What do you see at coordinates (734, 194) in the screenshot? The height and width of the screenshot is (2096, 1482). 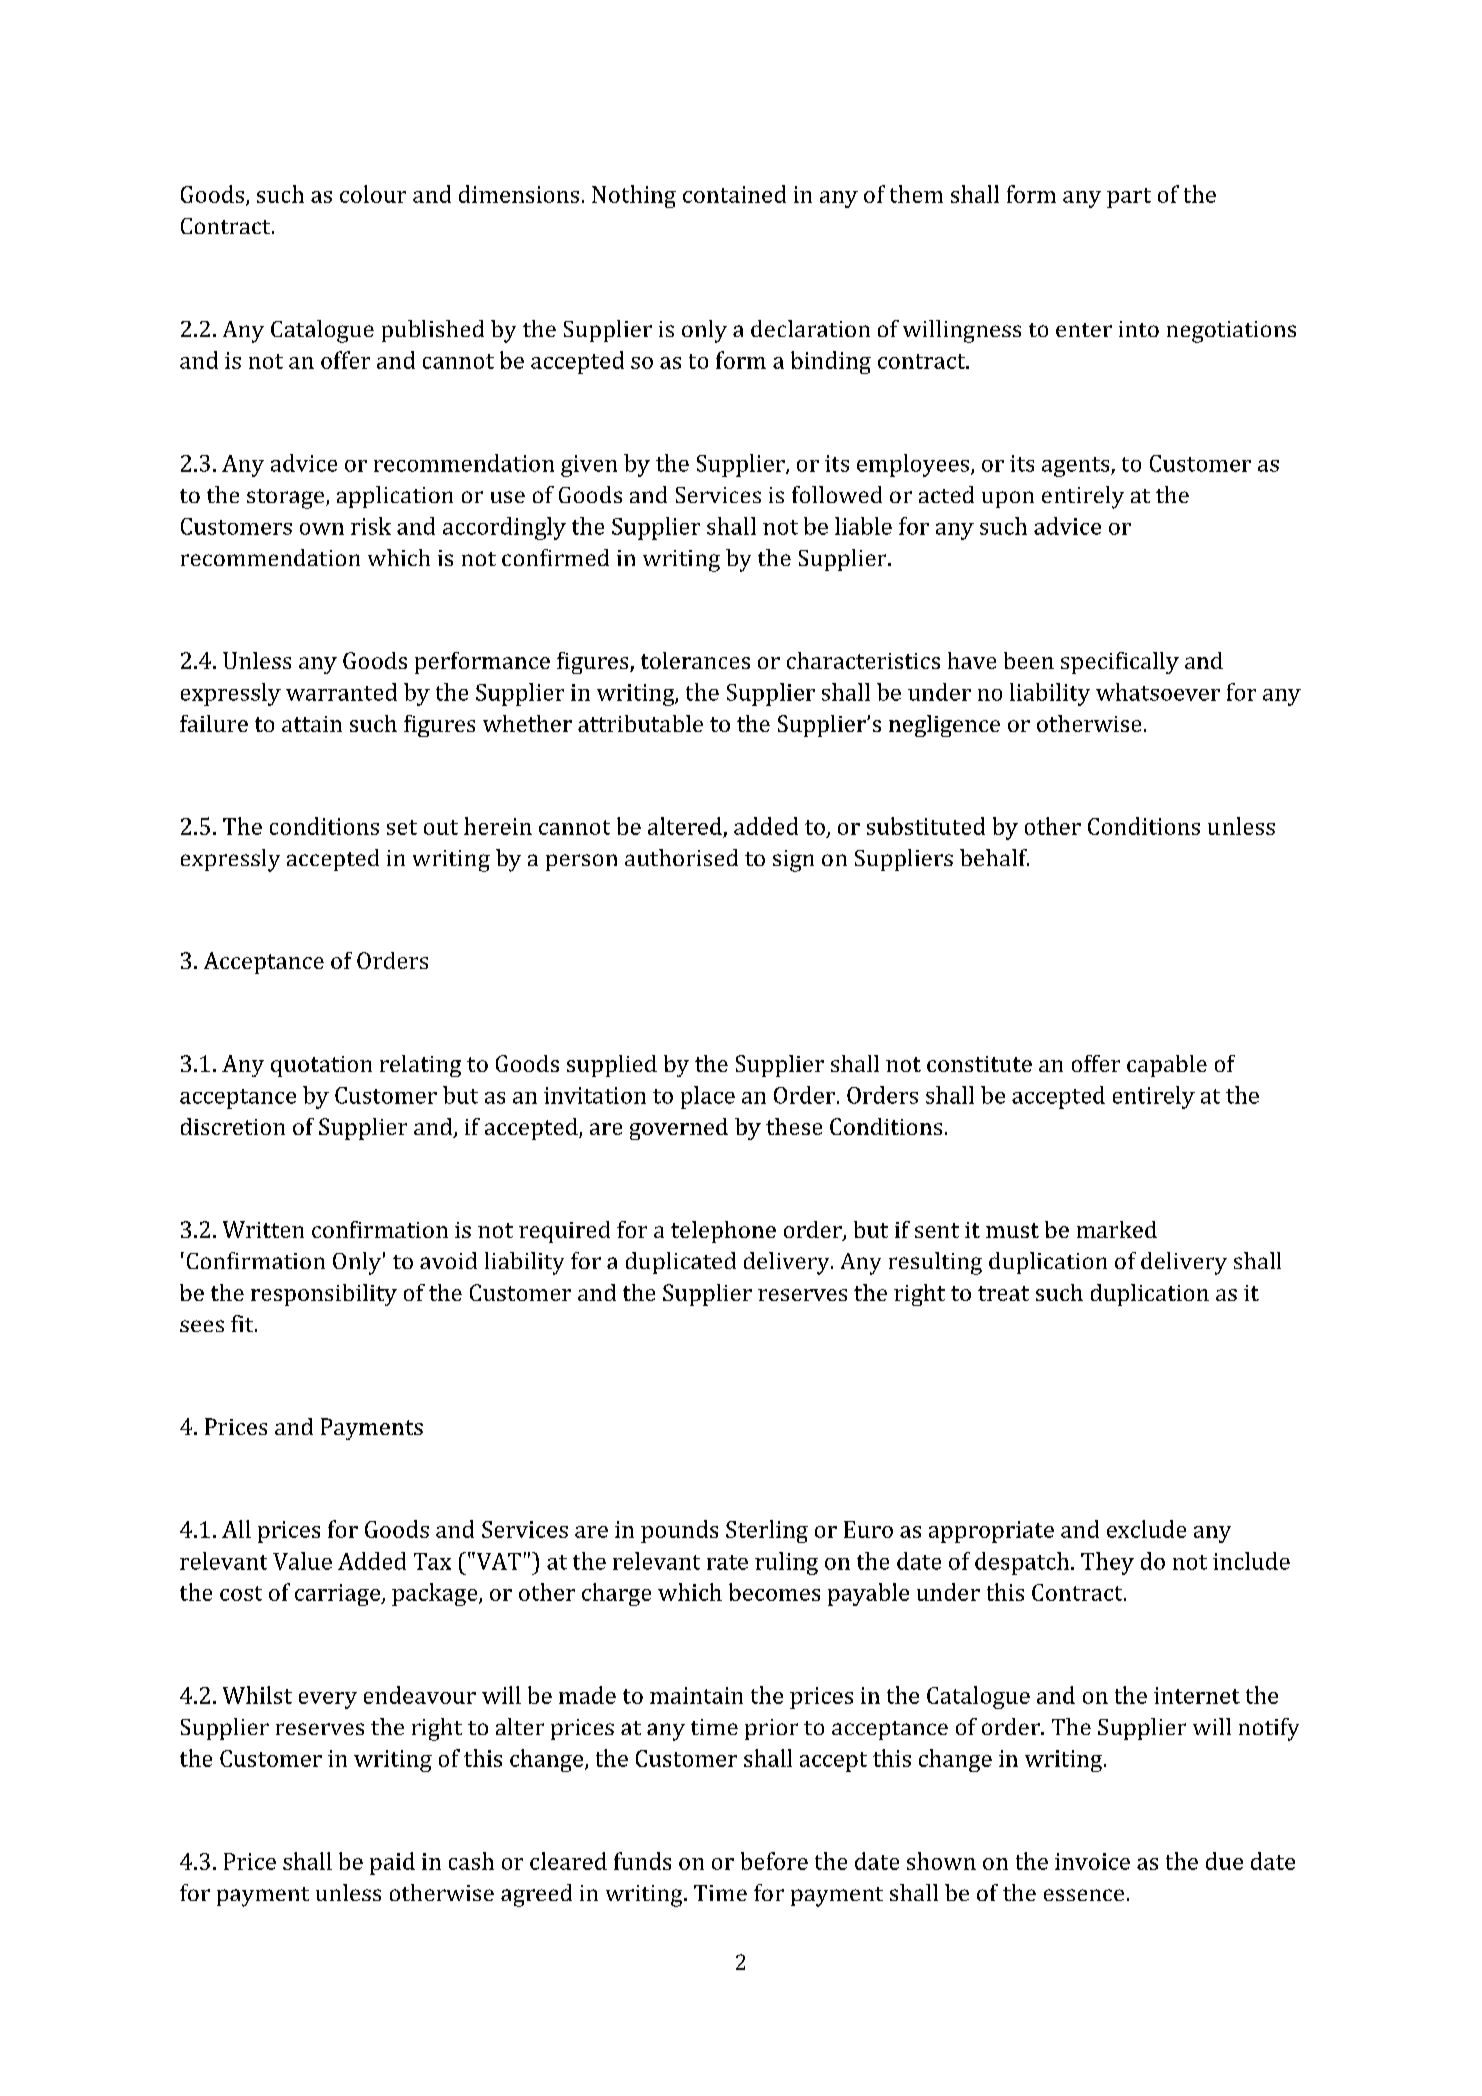 I see `contained` at bounding box center [734, 194].
